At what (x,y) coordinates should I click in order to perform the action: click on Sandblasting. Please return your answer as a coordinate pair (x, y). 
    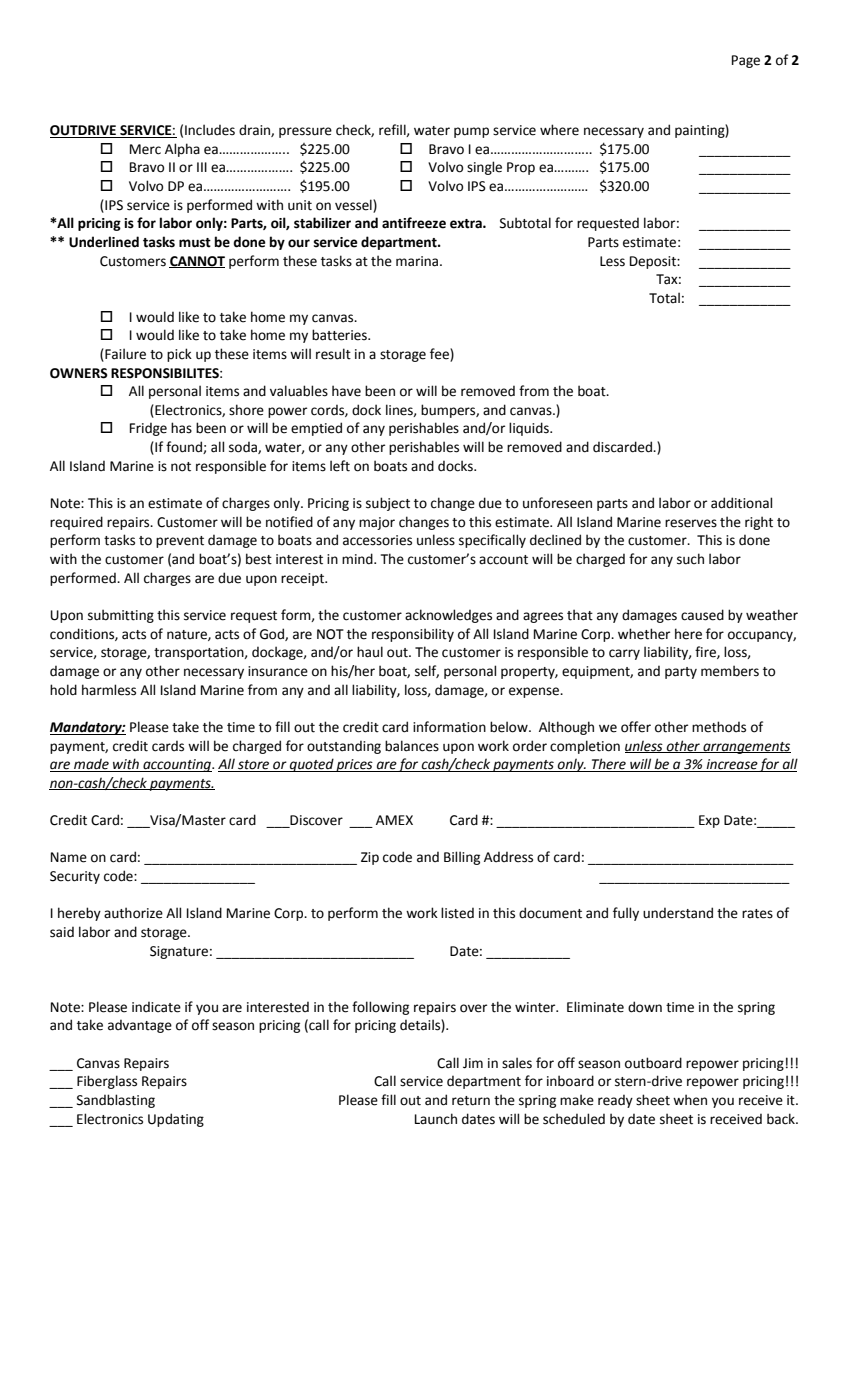
    Looking at the image, I should click on (116, 1101).
